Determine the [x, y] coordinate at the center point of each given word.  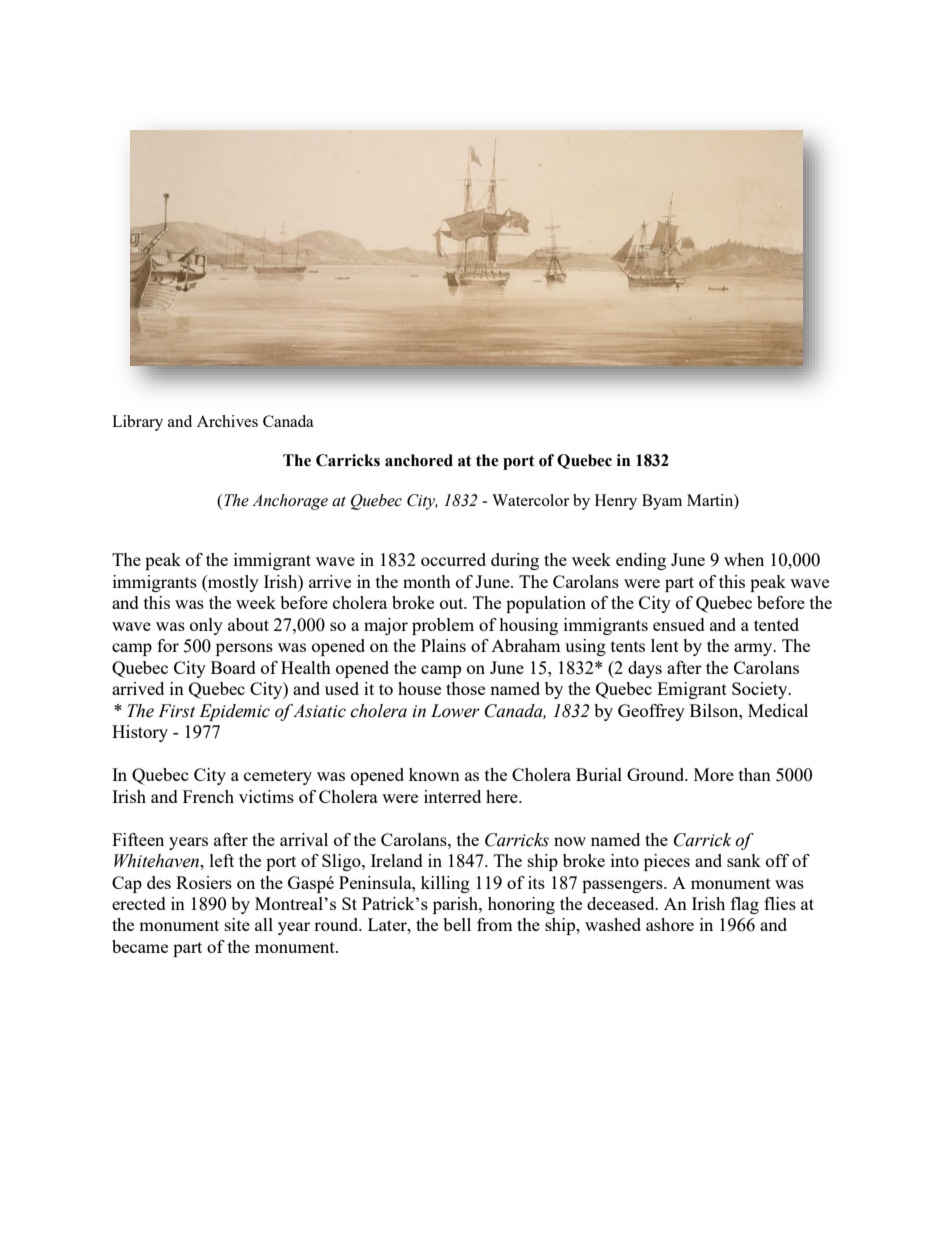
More [714, 774]
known [434, 774]
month [427, 581]
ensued [679, 624]
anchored [419, 460]
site [237, 924]
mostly [232, 583]
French [208, 796]
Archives [227, 421]
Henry [616, 502]
